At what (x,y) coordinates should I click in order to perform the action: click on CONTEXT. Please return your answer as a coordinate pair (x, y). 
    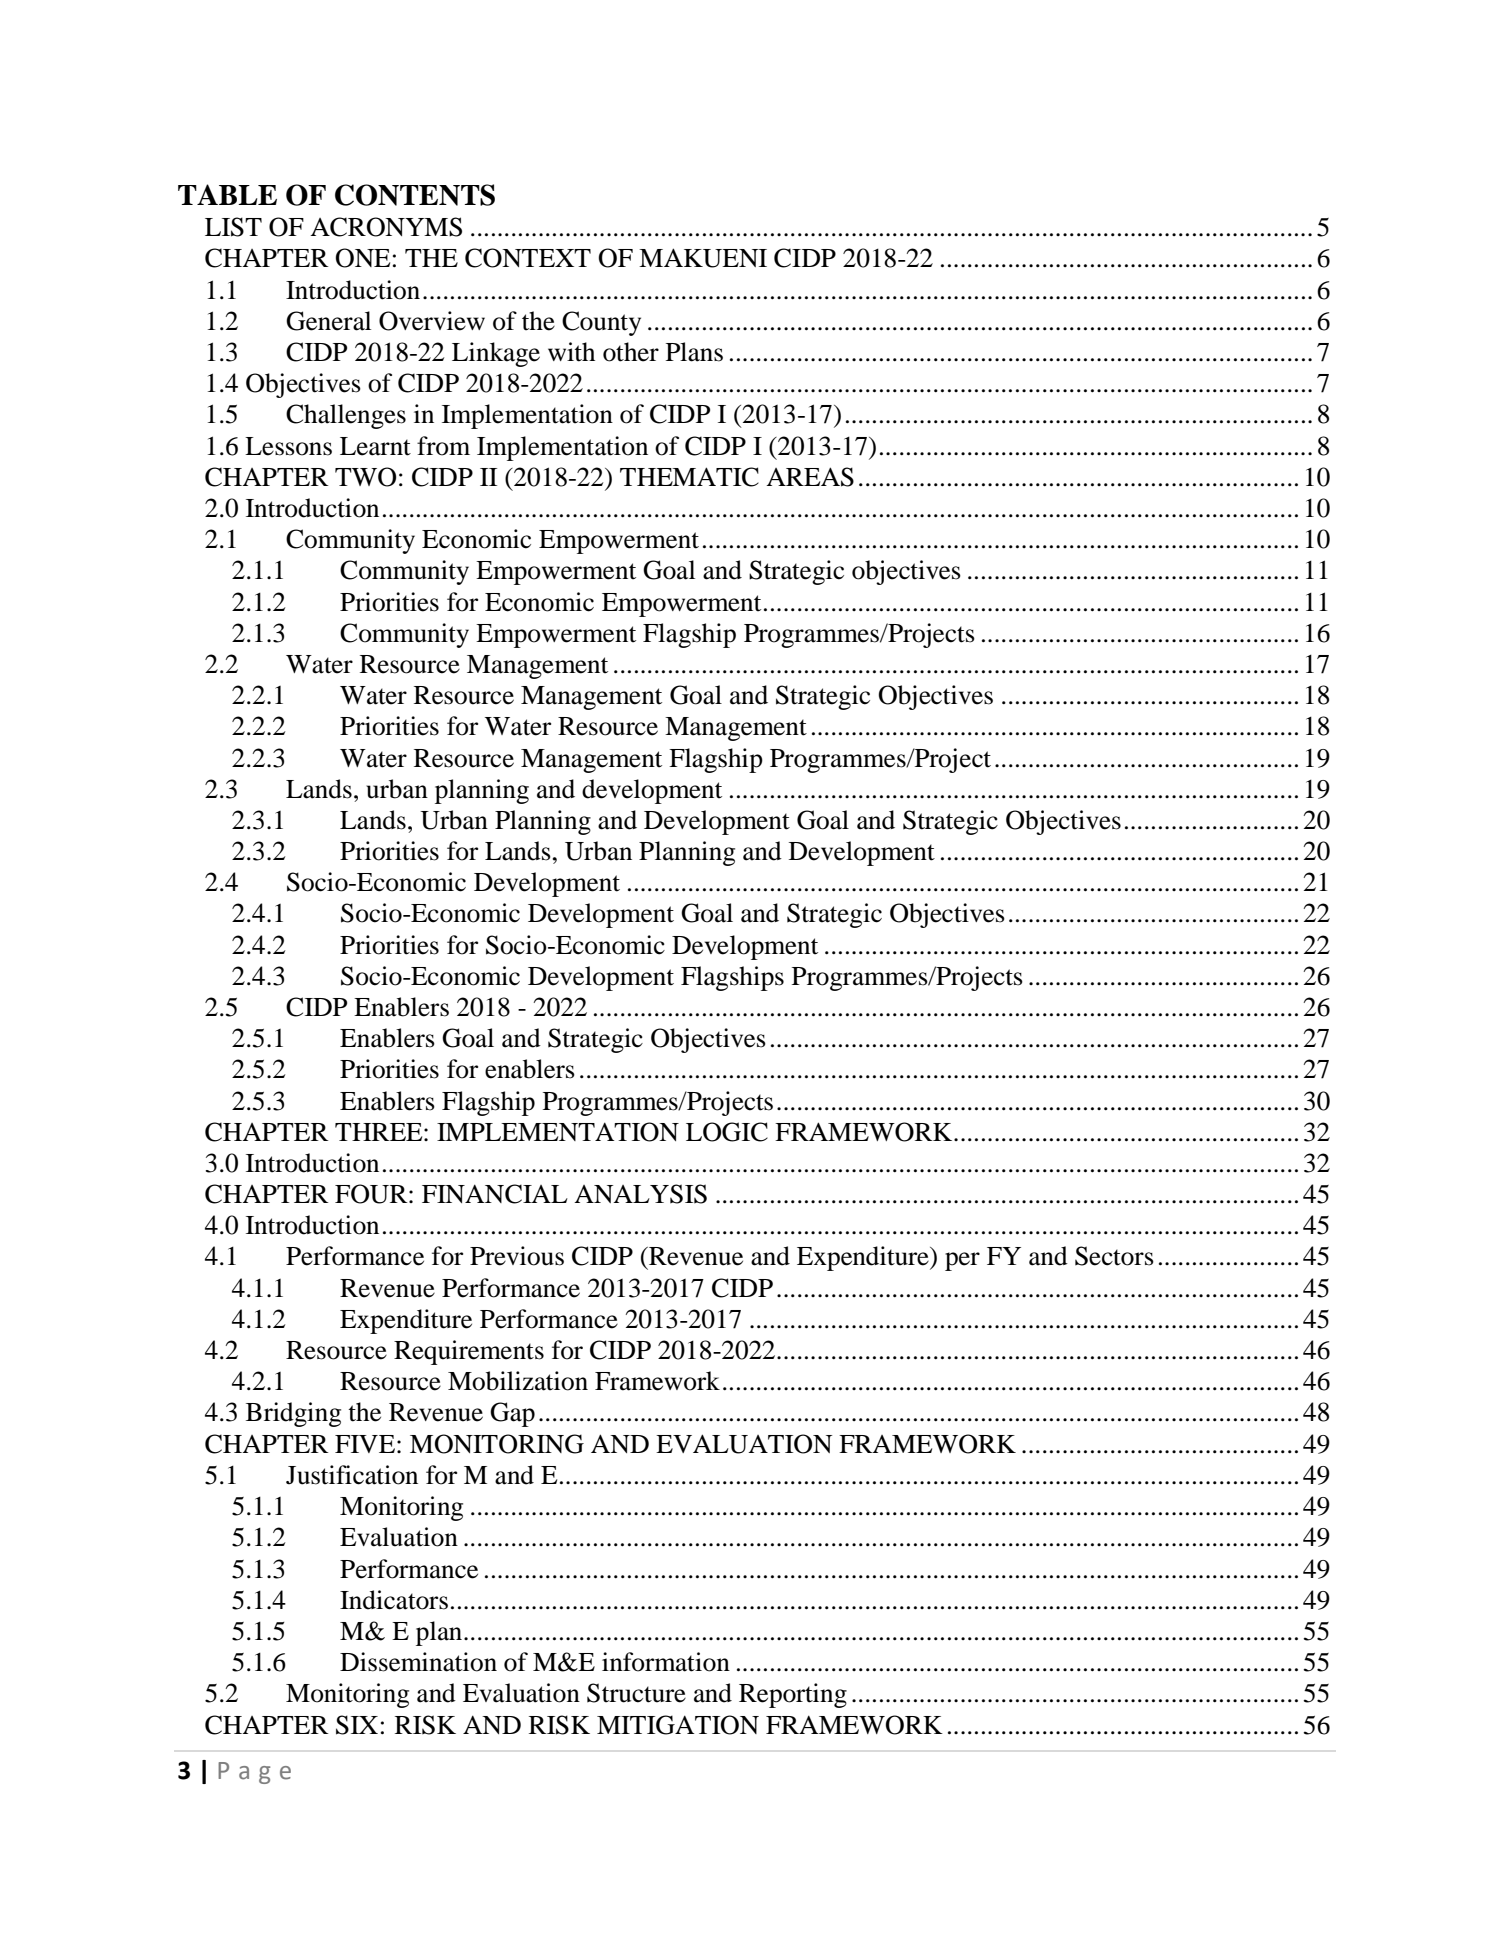
    Looking at the image, I should click on (528, 258).
